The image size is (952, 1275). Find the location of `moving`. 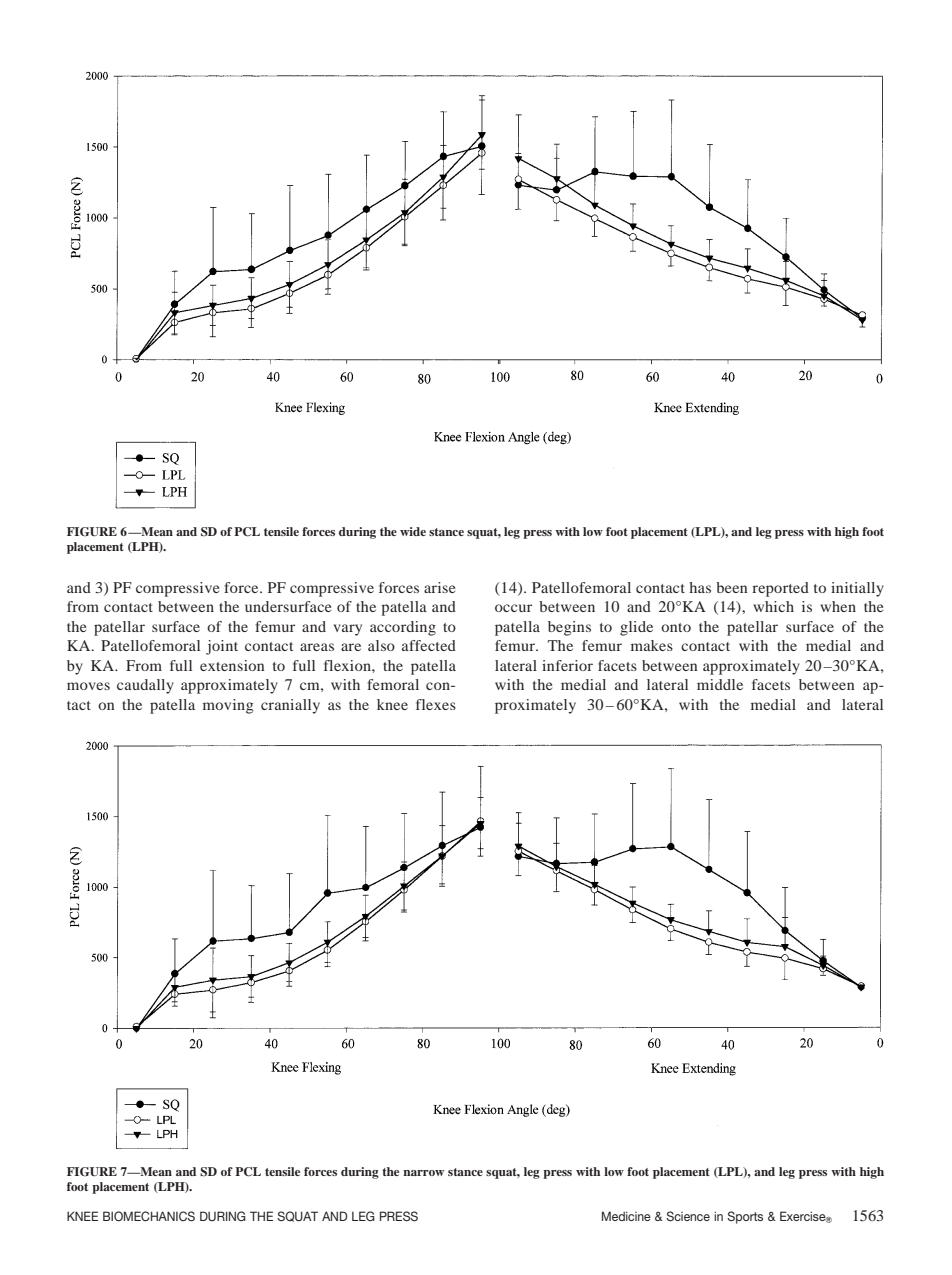

moving is located at coordinates (228, 706).
